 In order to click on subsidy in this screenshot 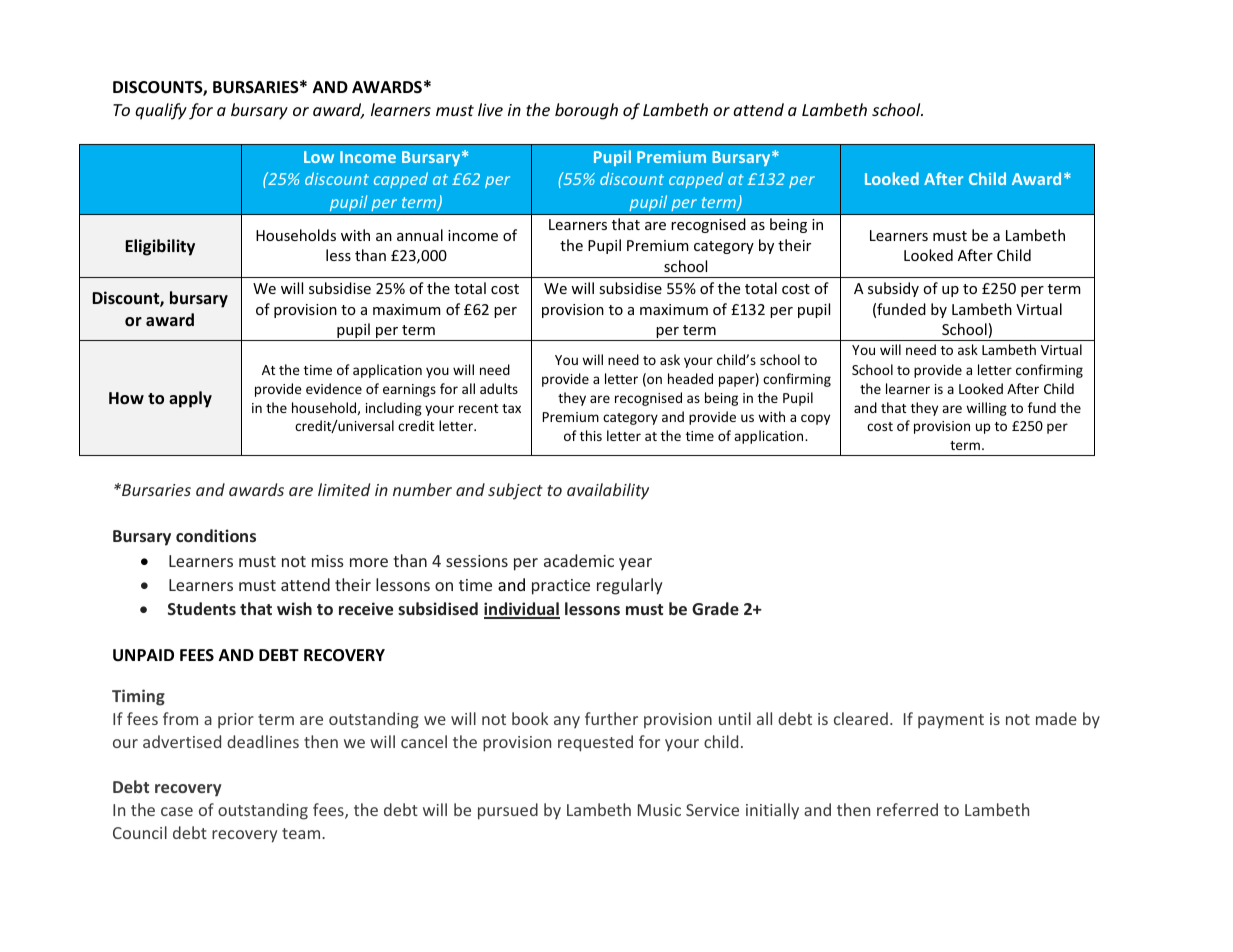, I will do `click(893, 289)`.
